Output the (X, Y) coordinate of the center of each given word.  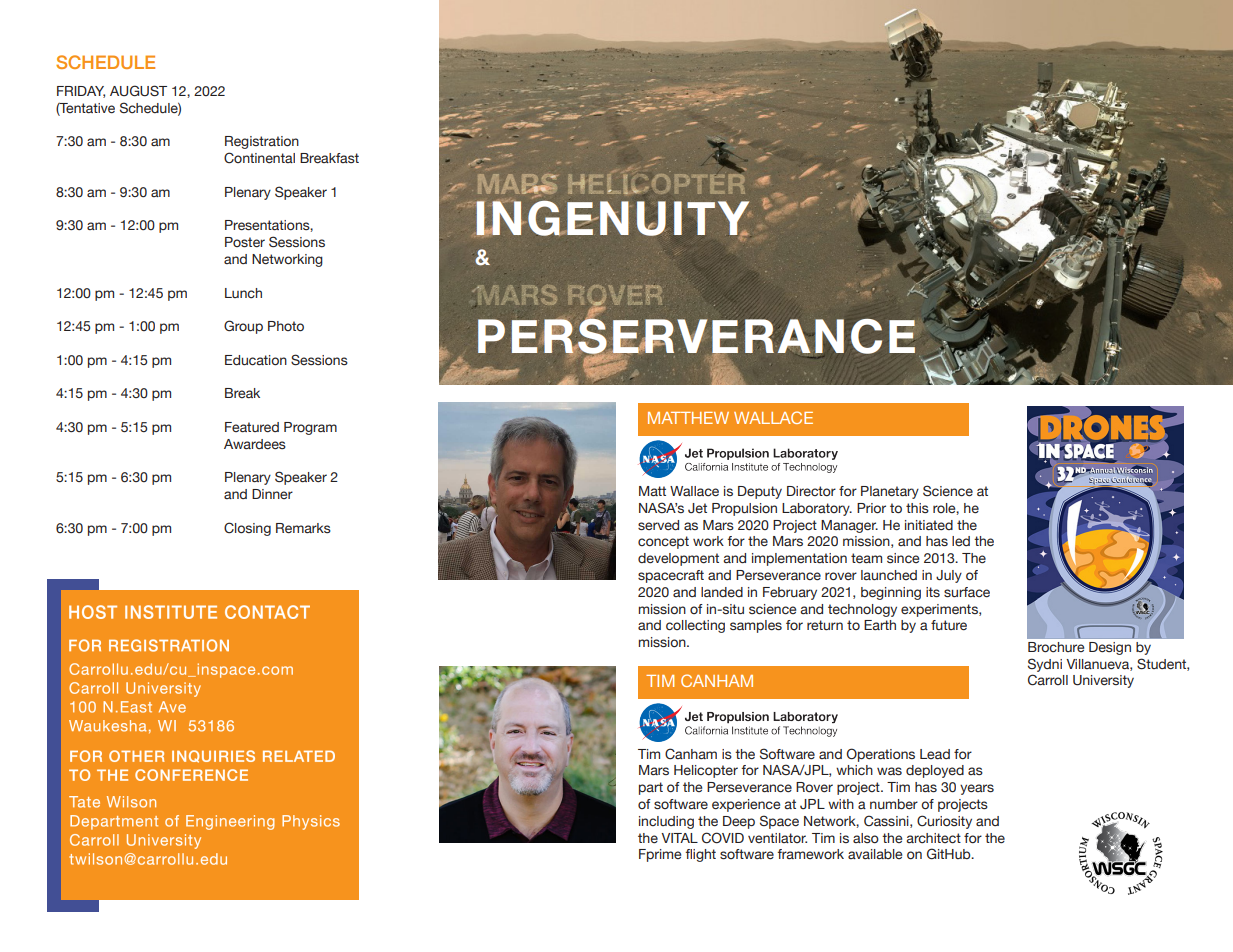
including (666, 822)
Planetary (890, 492)
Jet (697, 508)
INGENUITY (612, 218)
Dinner (272, 494)
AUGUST (138, 91)
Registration (262, 142)
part (651, 788)
